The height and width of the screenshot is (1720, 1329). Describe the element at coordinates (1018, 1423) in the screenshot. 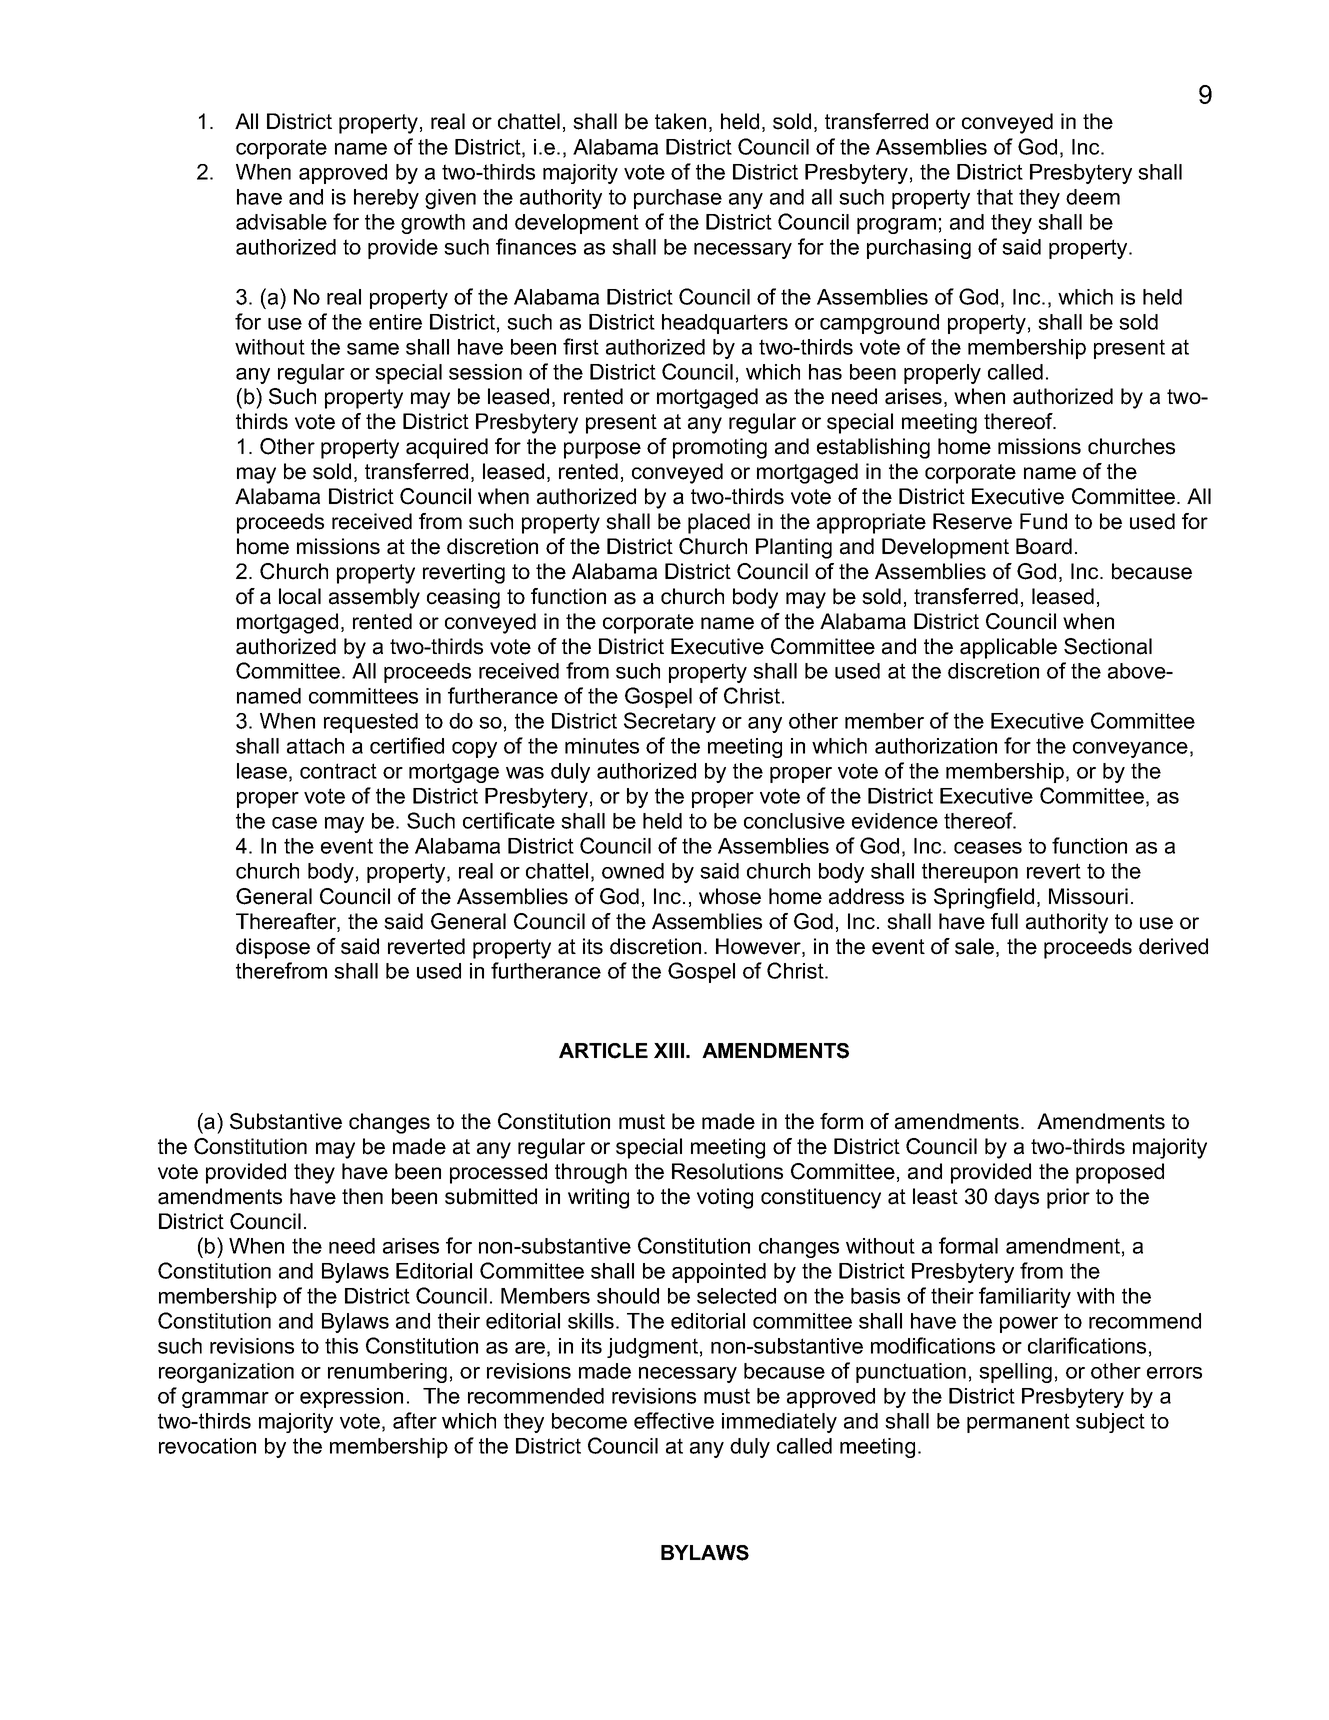

I see `permanent` at that location.
